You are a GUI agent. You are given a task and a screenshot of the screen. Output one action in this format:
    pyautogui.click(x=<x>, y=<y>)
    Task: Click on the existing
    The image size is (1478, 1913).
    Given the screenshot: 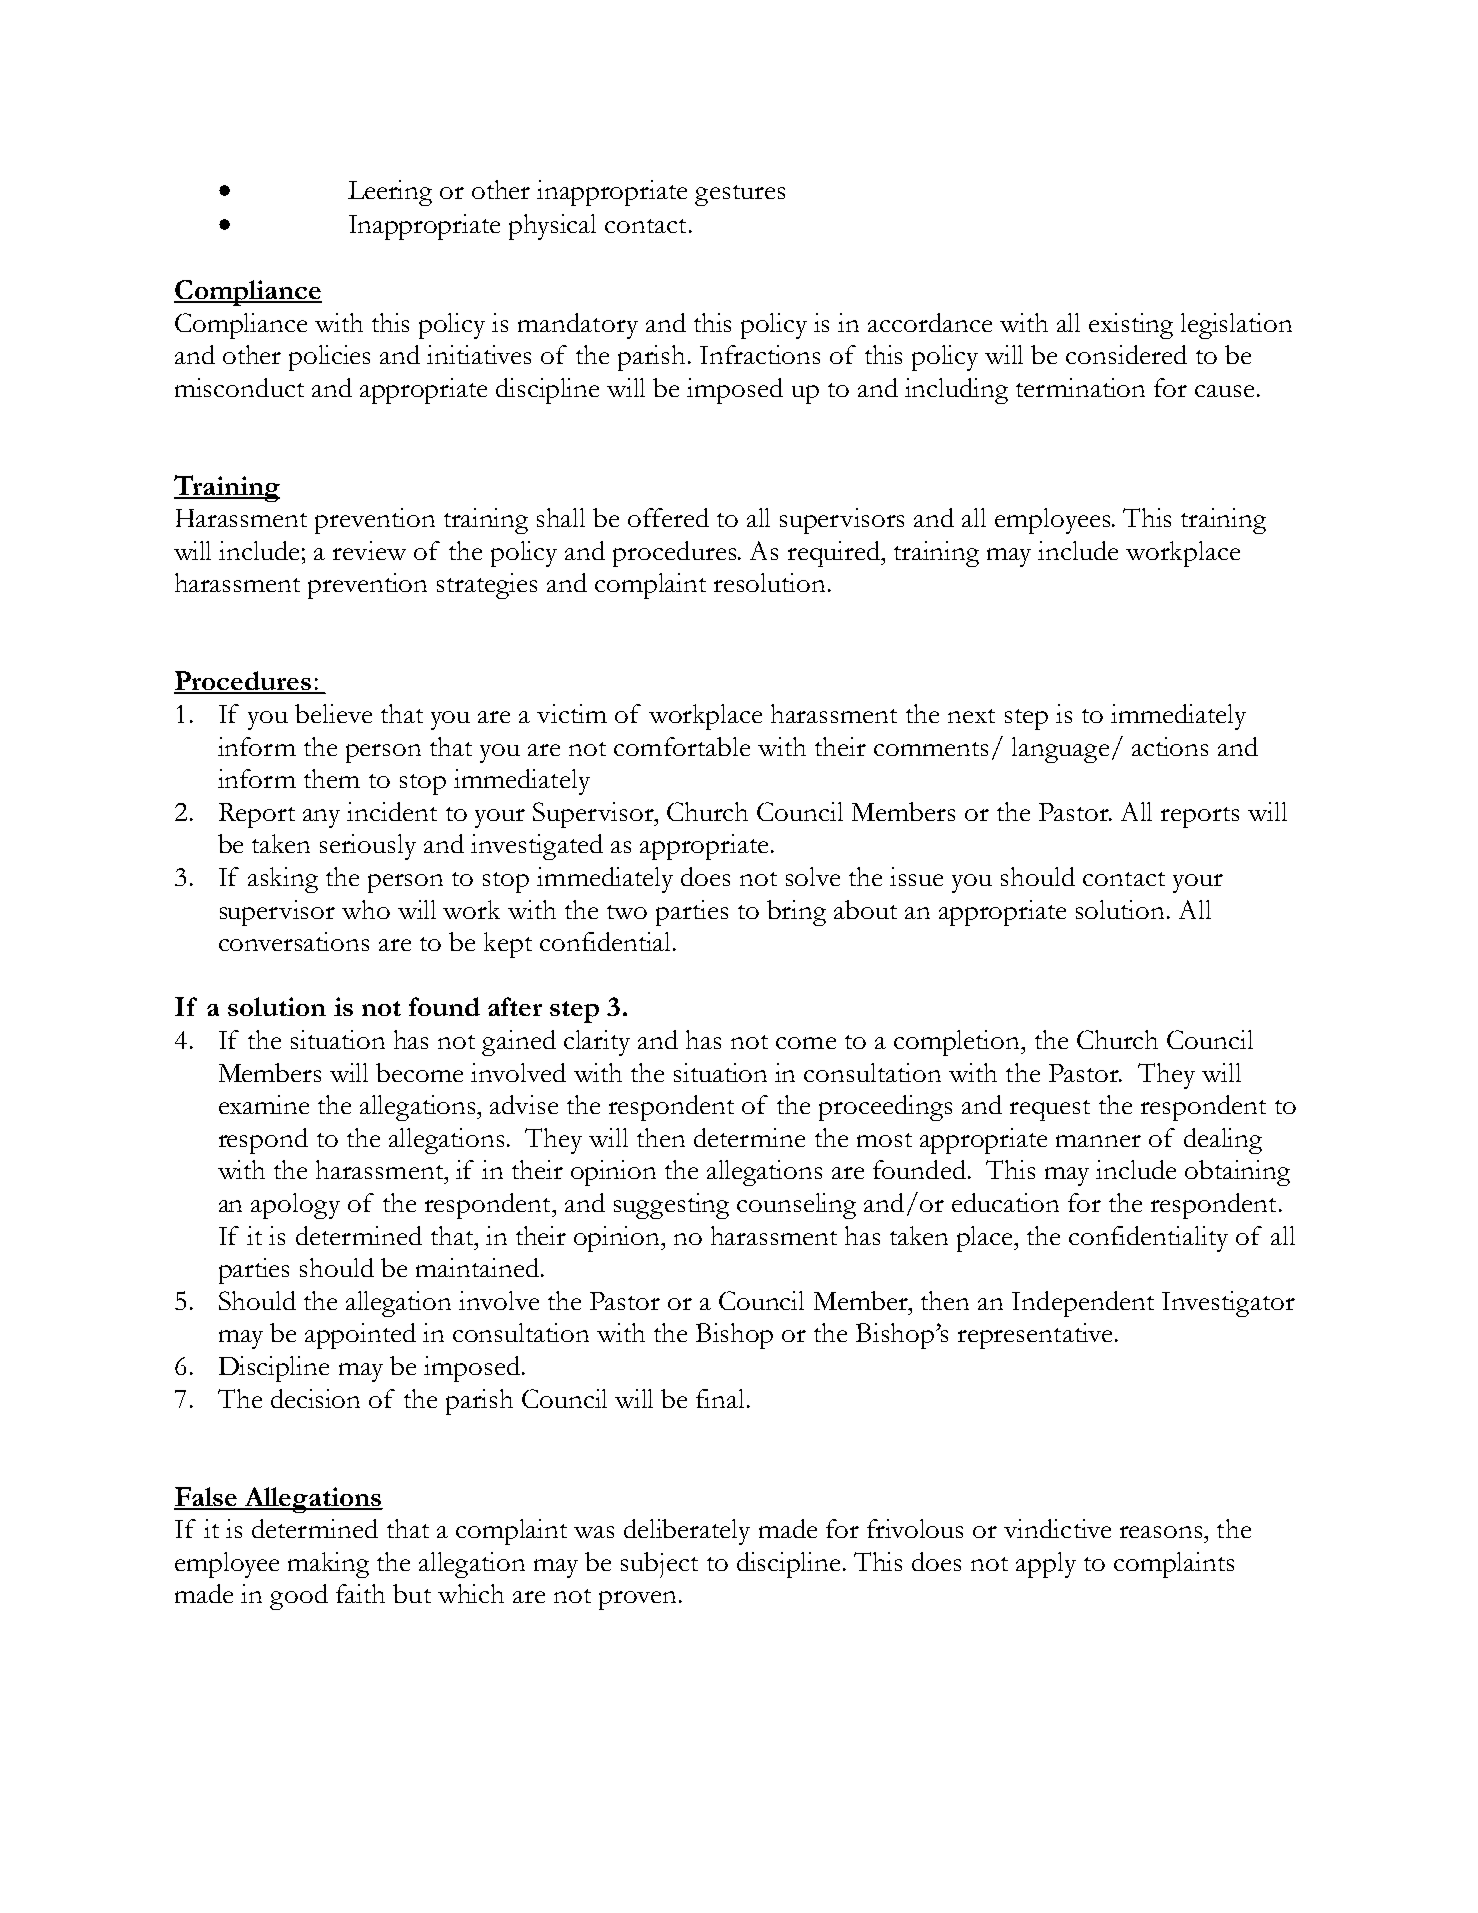 What is the action you would take?
    pyautogui.click(x=1131, y=326)
